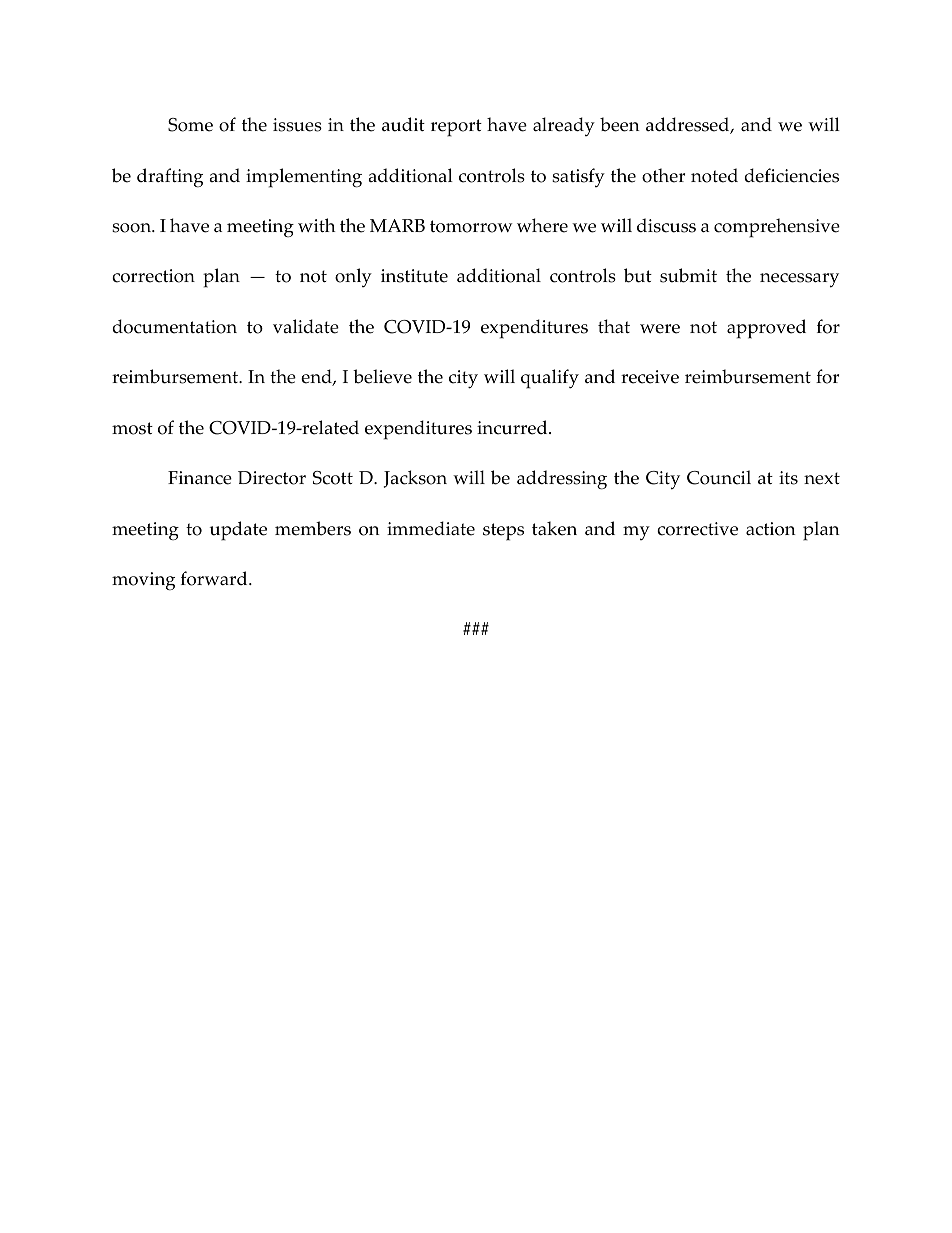 The width and height of the screenshot is (952, 1233). What do you see at coordinates (550, 379) in the screenshot?
I see `qualify` at bounding box center [550, 379].
